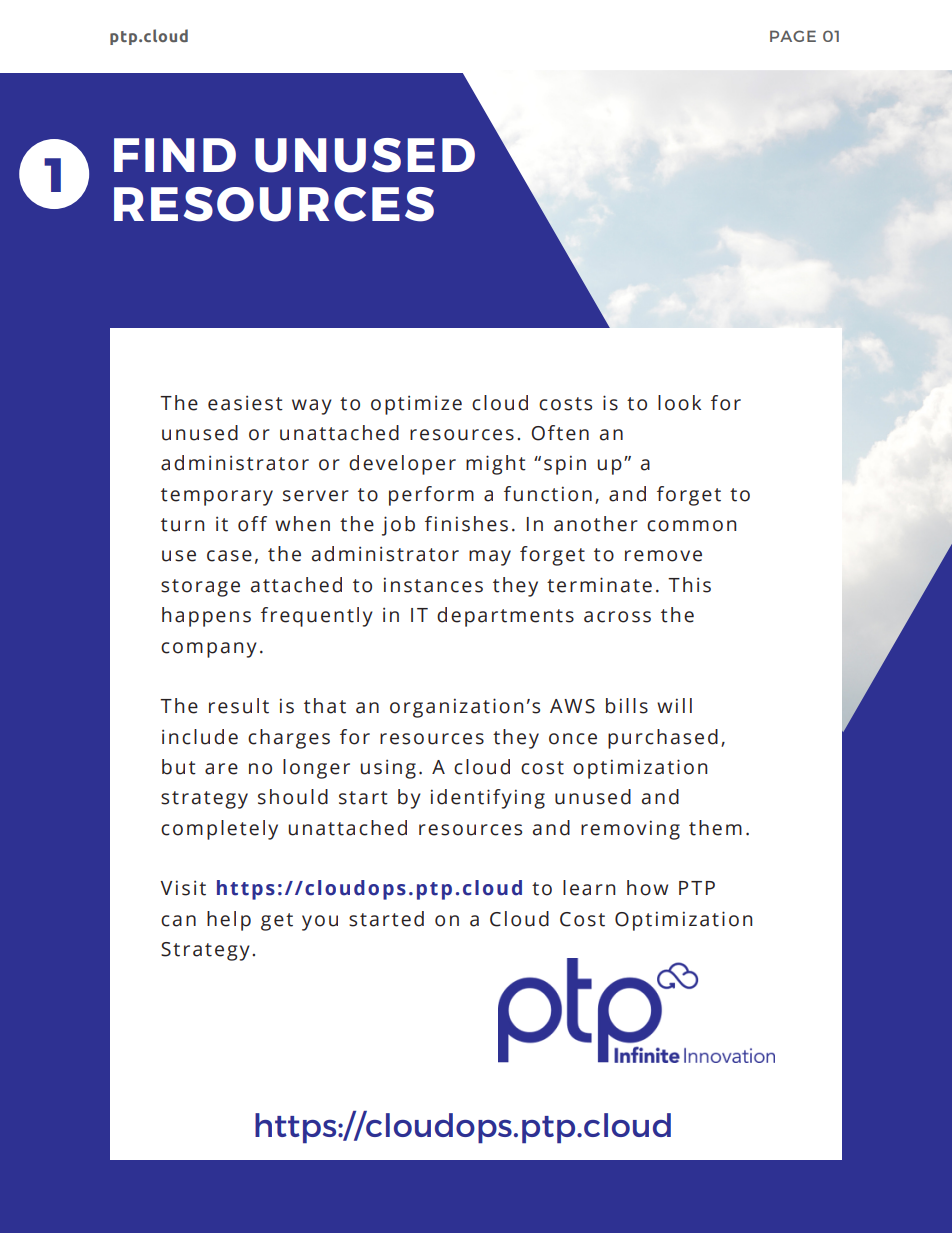 The height and width of the page is (1233, 952). I want to click on Often, so click(560, 433).
